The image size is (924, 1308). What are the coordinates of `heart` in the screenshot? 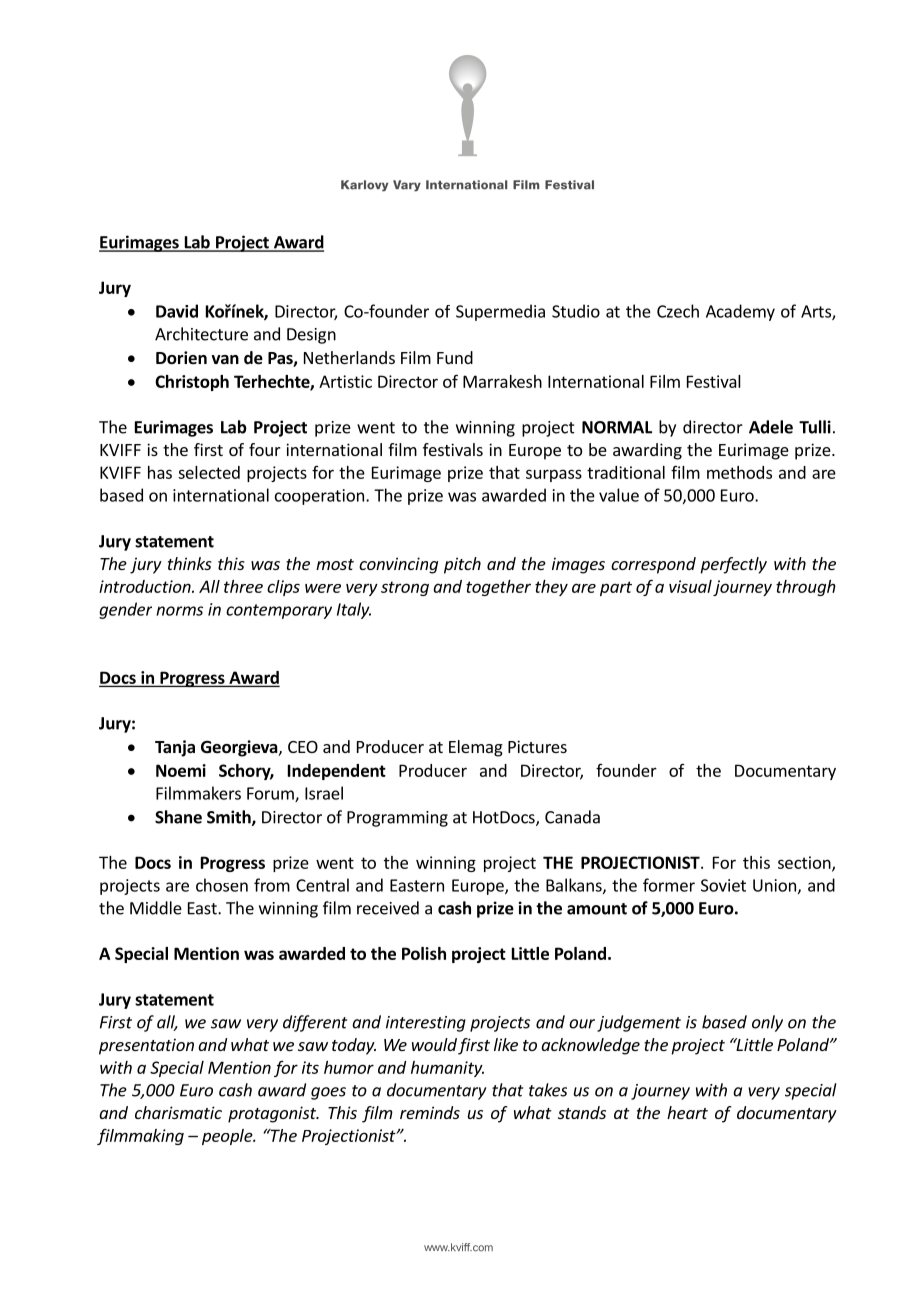 It's located at (687, 1112).
